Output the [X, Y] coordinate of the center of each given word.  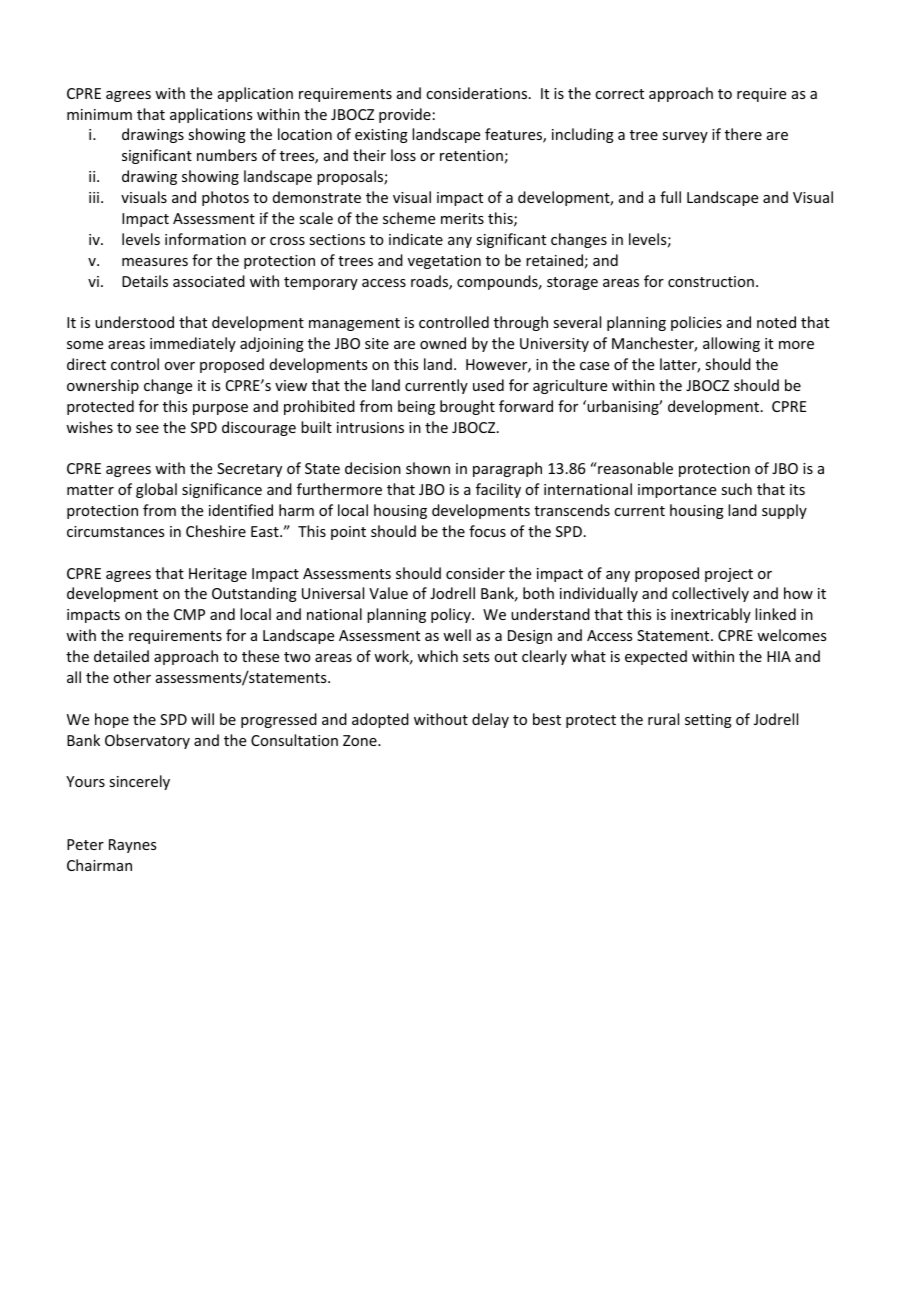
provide [405, 115]
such [736, 489]
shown [428, 468]
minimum [99, 114]
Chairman [99, 865]
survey [685, 137]
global [156, 490]
